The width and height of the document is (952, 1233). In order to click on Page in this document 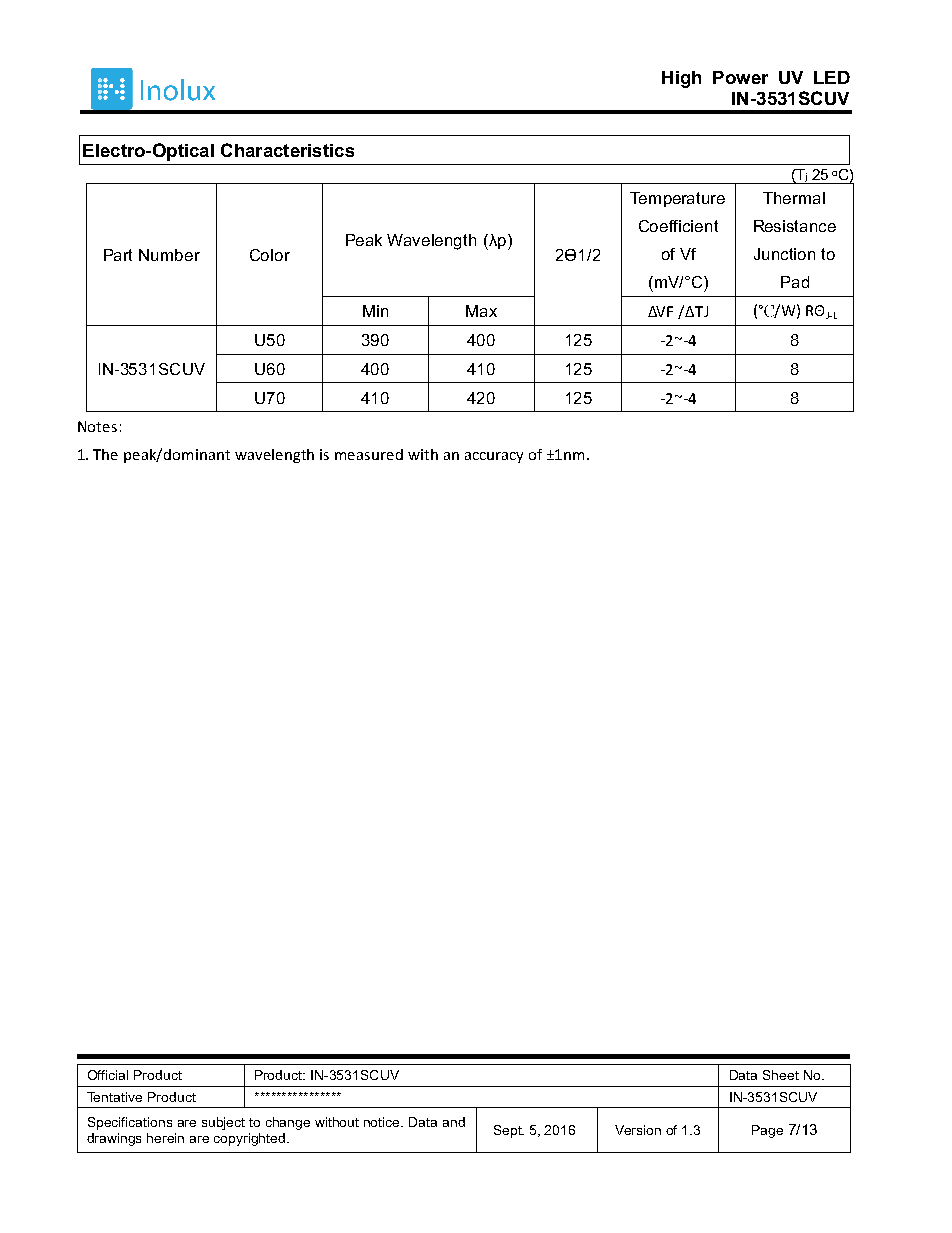, I will do `click(767, 1131)`.
